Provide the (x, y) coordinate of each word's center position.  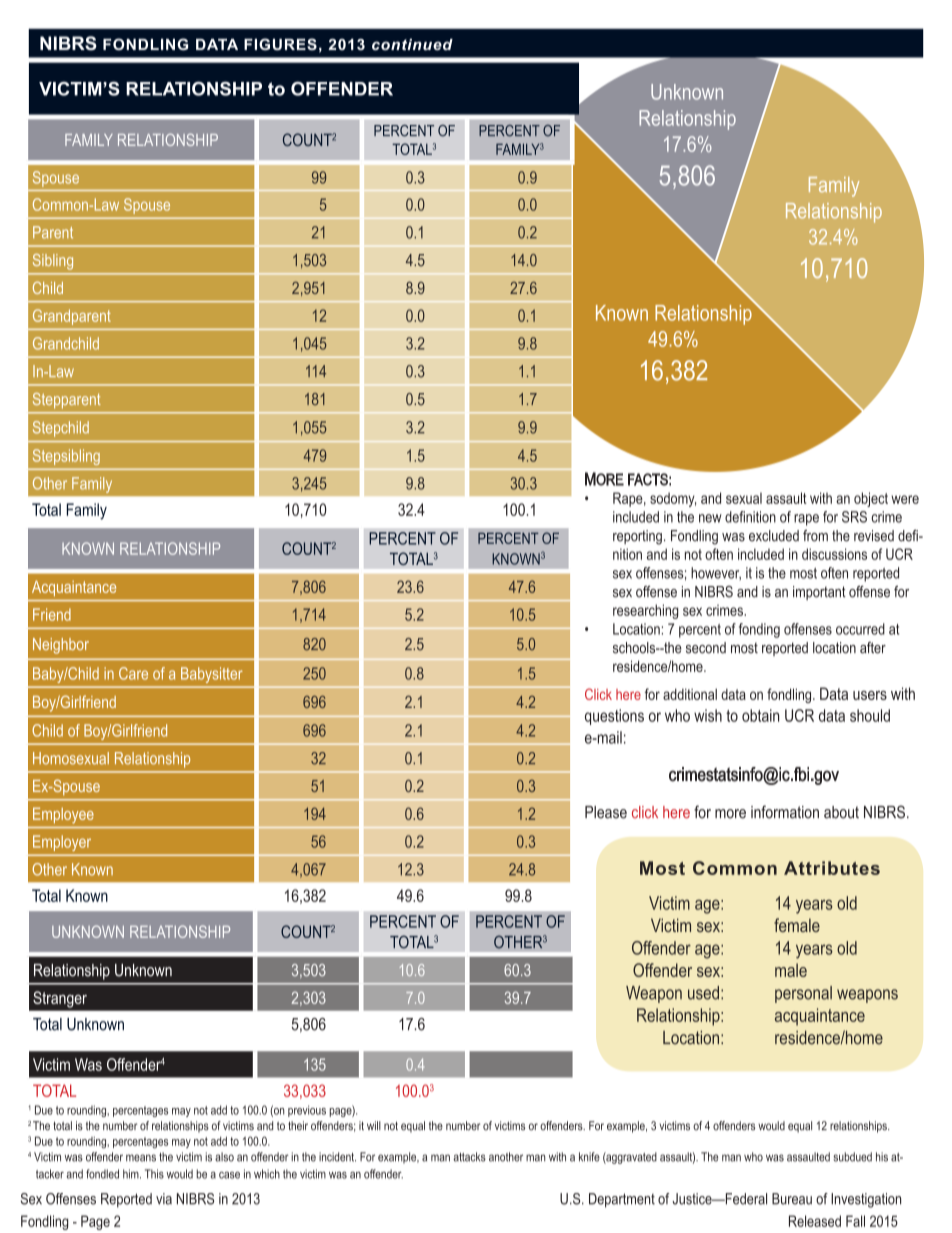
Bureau (792, 1199)
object (871, 499)
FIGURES (280, 44)
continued (412, 44)
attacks (469, 1157)
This (154, 1174)
